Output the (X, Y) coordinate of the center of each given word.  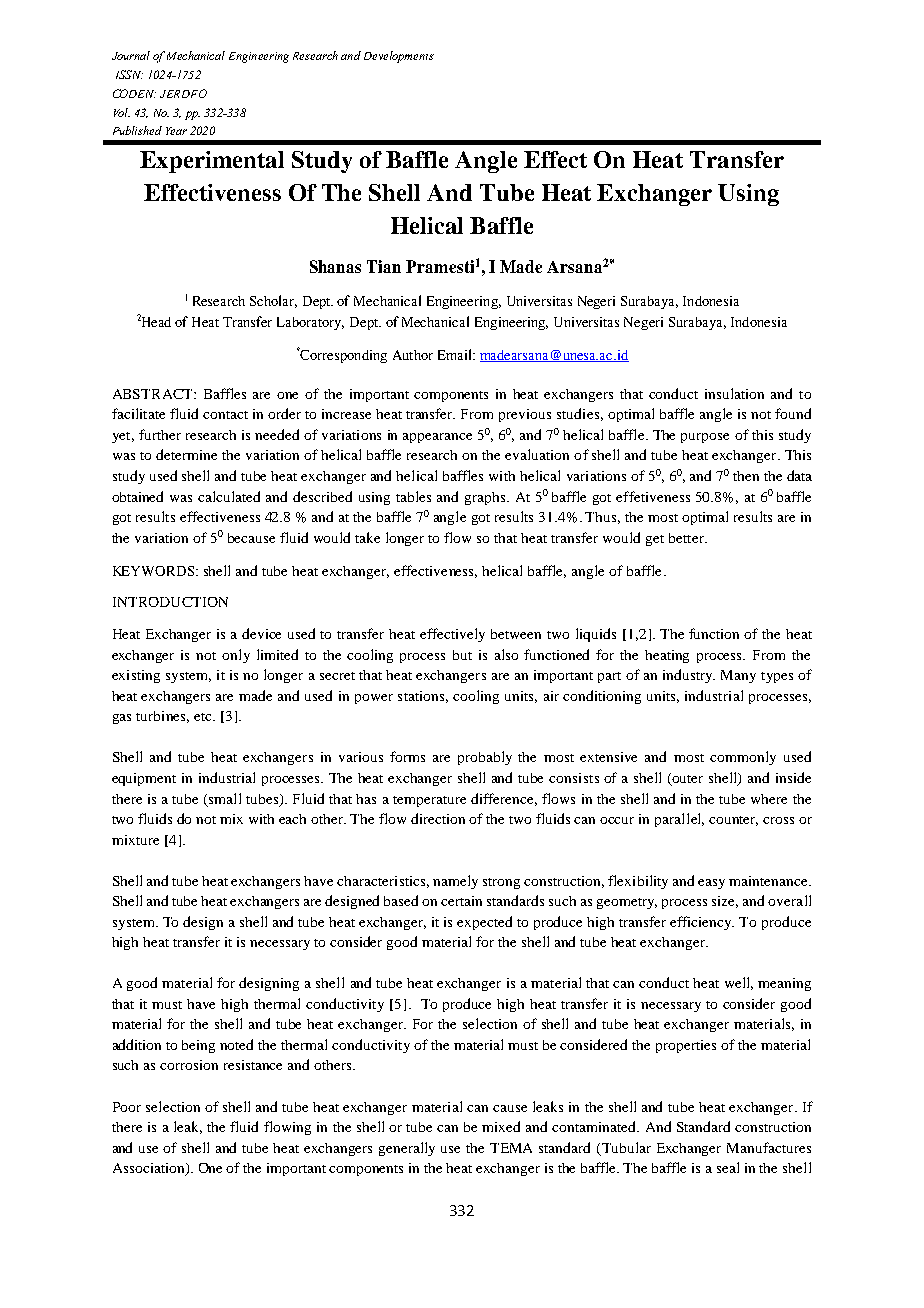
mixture (135, 840)
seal (728, 1167)
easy (711, 884)
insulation (734, 393)
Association (150, 1169)
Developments (399, 57)
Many (738, 676)
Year (176, 131)
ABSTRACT (154, 394)
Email (456, 354)
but (462, 655)
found (793, 413)
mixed (501, 1126)
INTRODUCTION (170, 602)
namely (455, 882)
